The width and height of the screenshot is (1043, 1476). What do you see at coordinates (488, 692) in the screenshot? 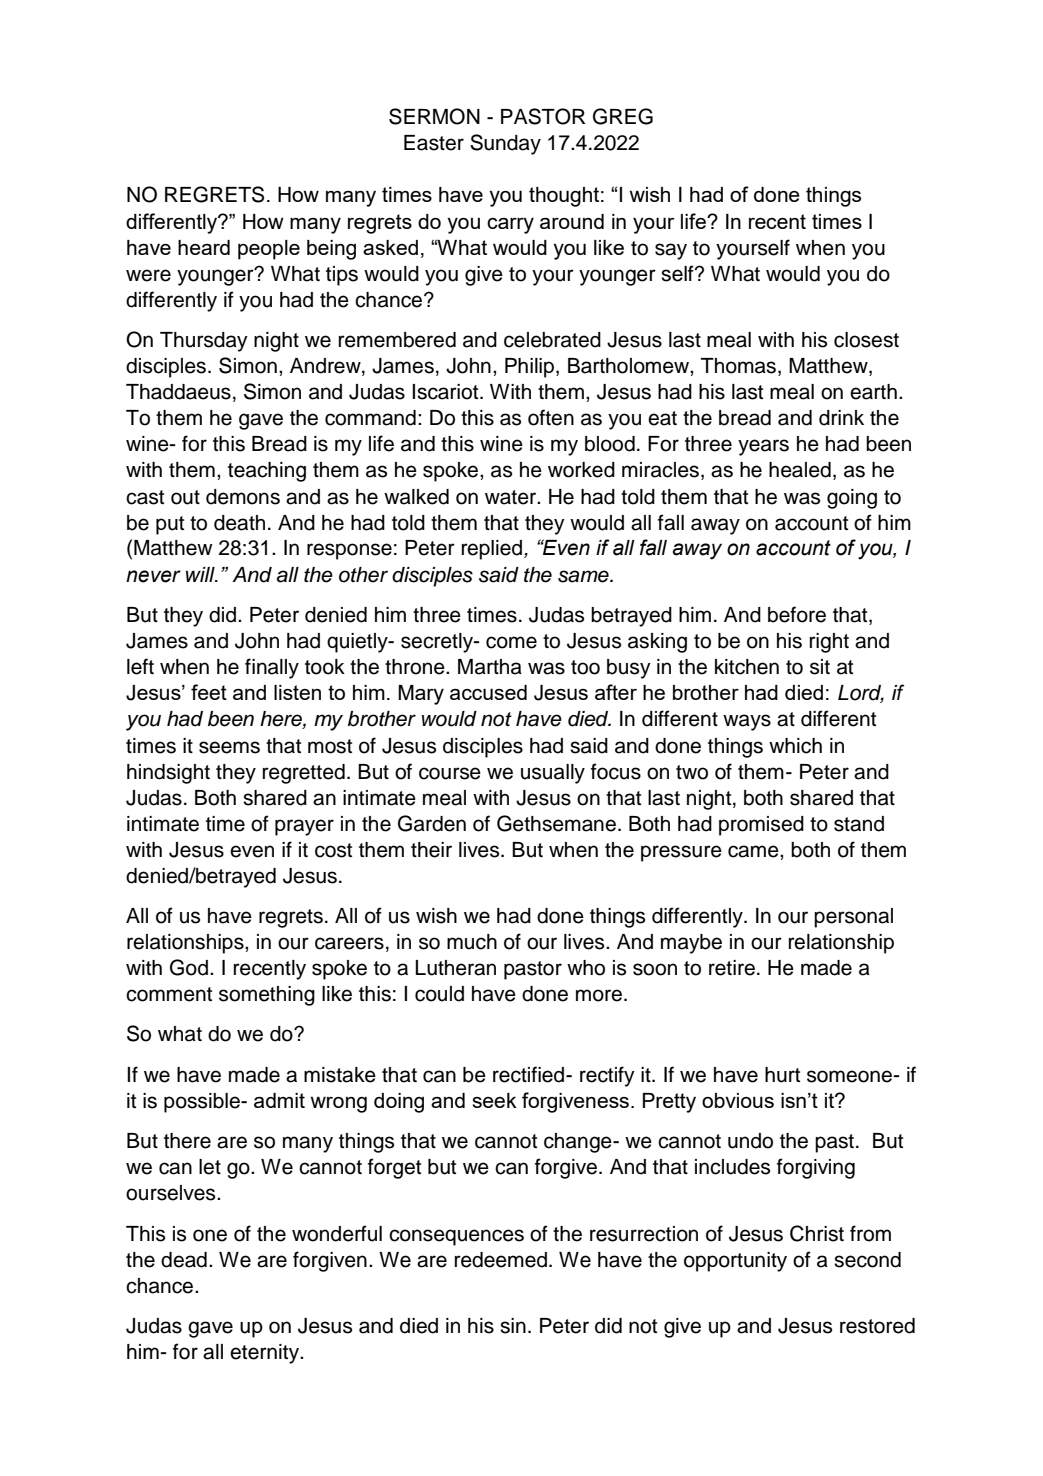
I see `accused` at bounding box center [488, 692].
